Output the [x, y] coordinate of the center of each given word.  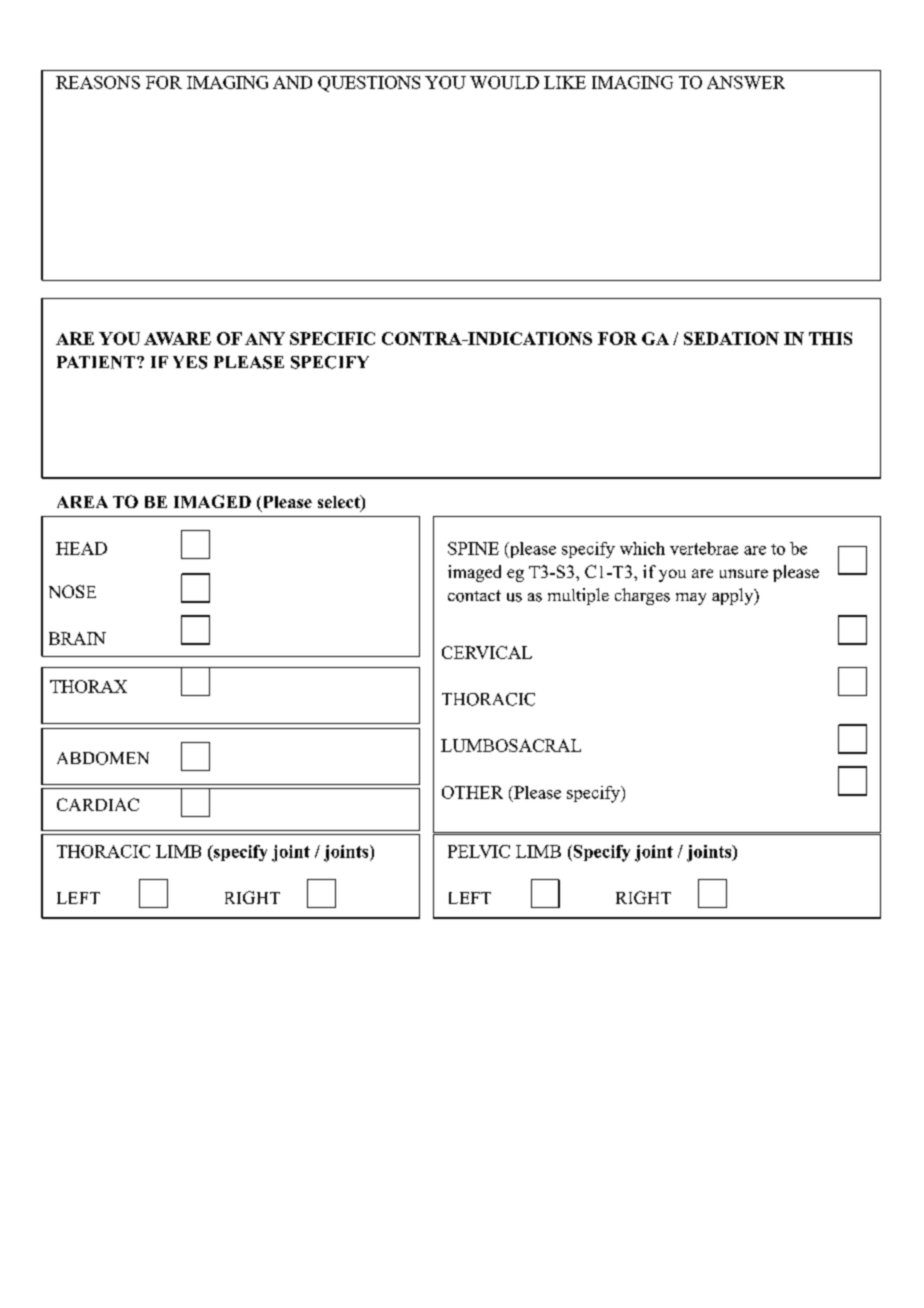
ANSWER [746, 82]
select [340, 503]
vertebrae [704, 548]
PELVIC [479, 851]
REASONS [98, 82]
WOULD [504, 82]
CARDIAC [98, 804]
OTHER [472, 792]
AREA [82, 502]
